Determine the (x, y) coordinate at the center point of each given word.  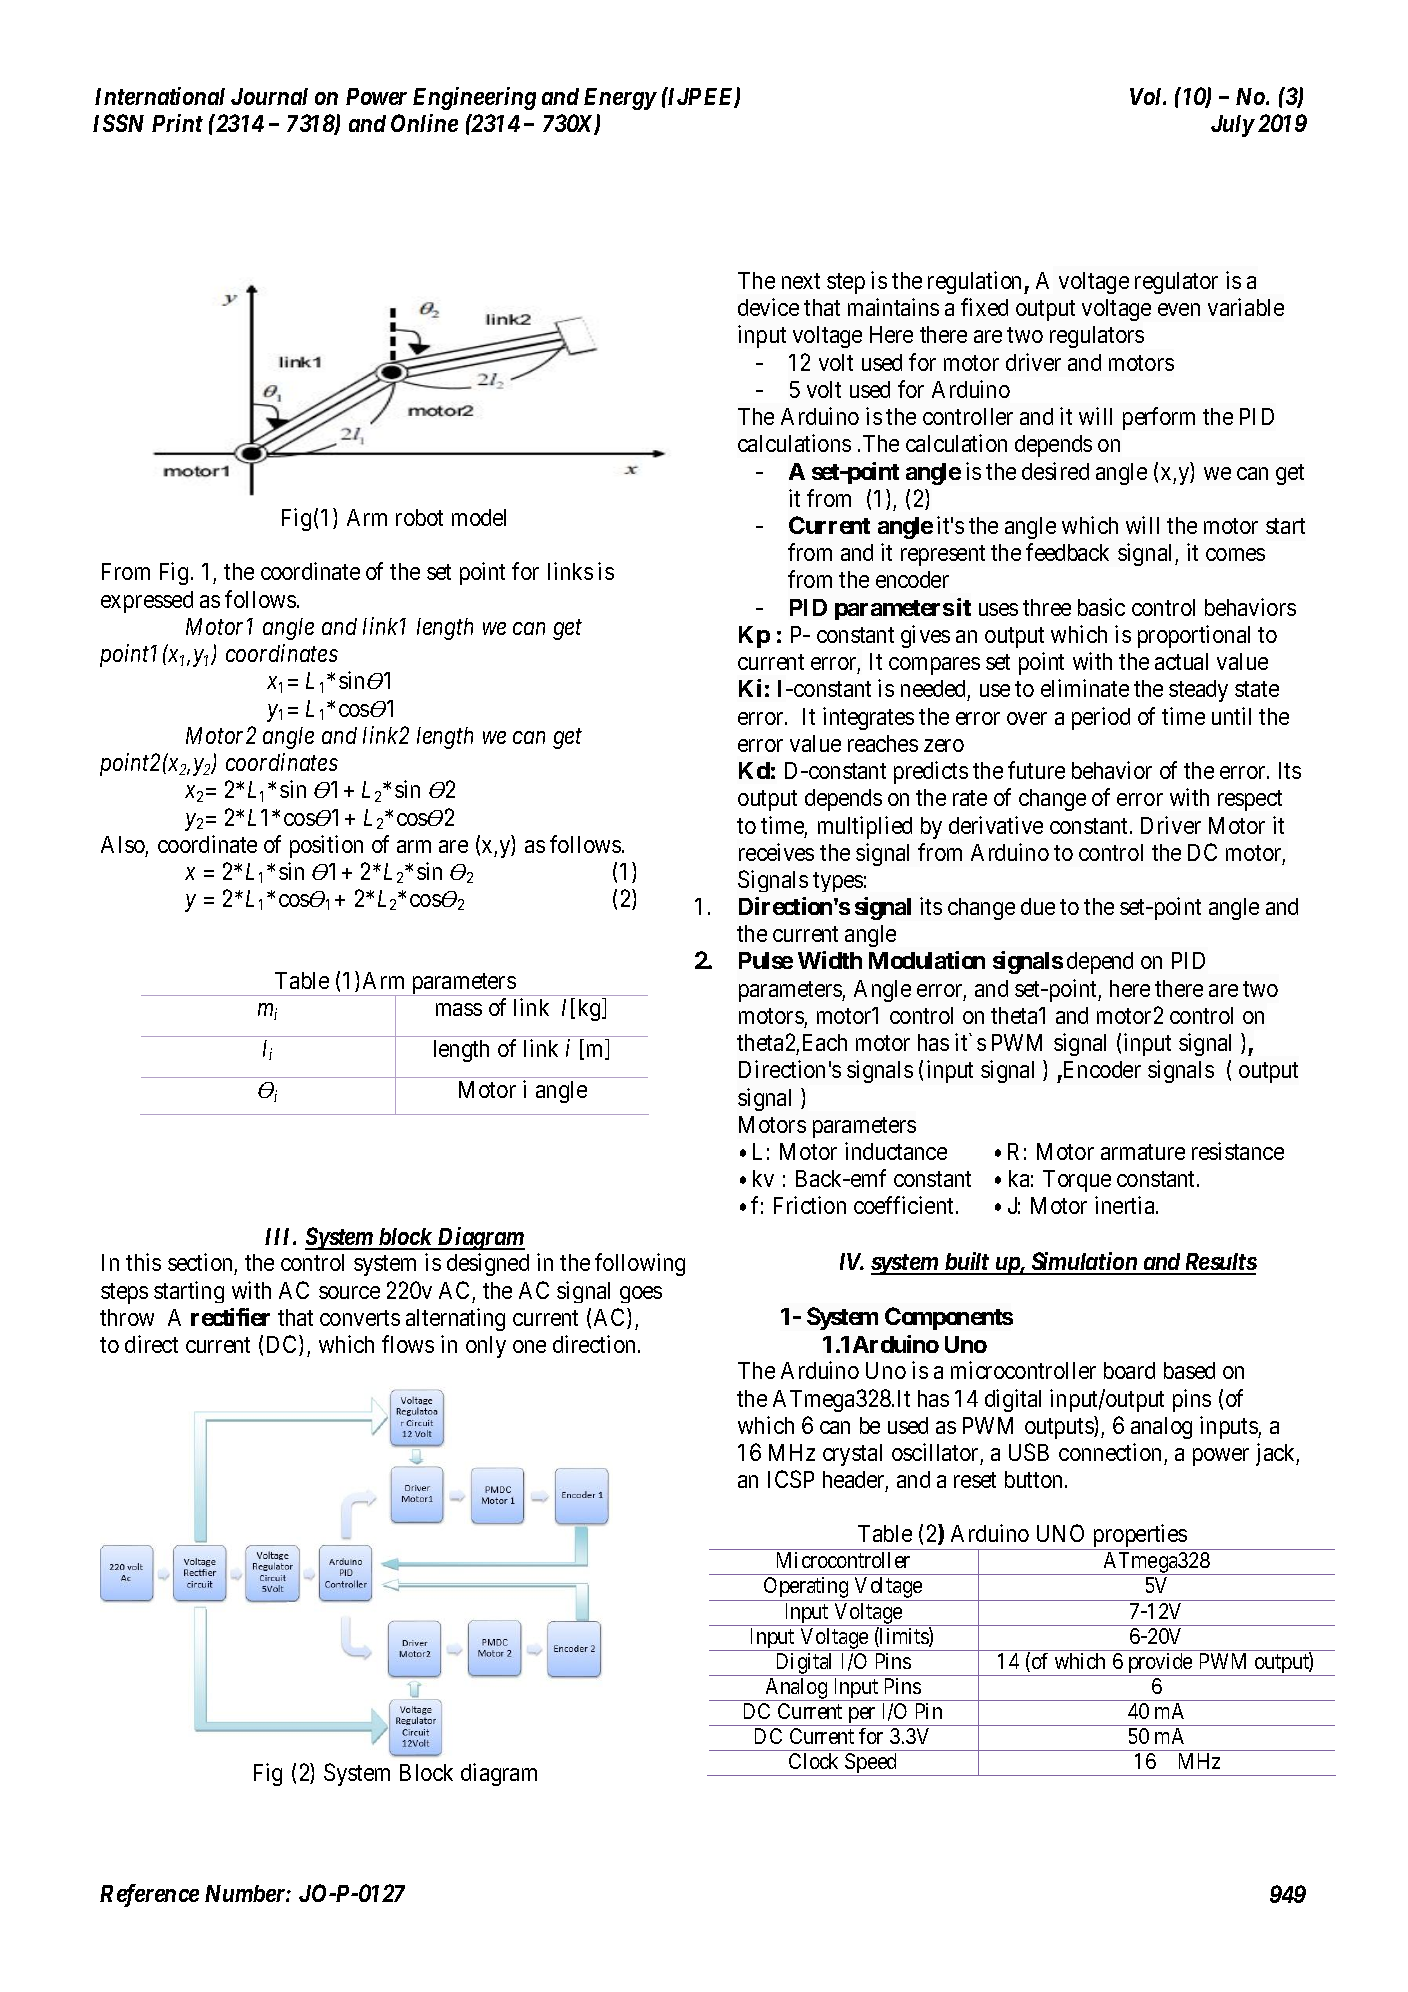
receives (776, 852)
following (640, 1264)
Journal (269, 96)
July (1232, 126)
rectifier (230, 1317)
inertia (1126, 1205)
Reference (149, 1895)
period (1101, 718)
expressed (147, 602)
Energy (620, 99)
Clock (813, 1761)
